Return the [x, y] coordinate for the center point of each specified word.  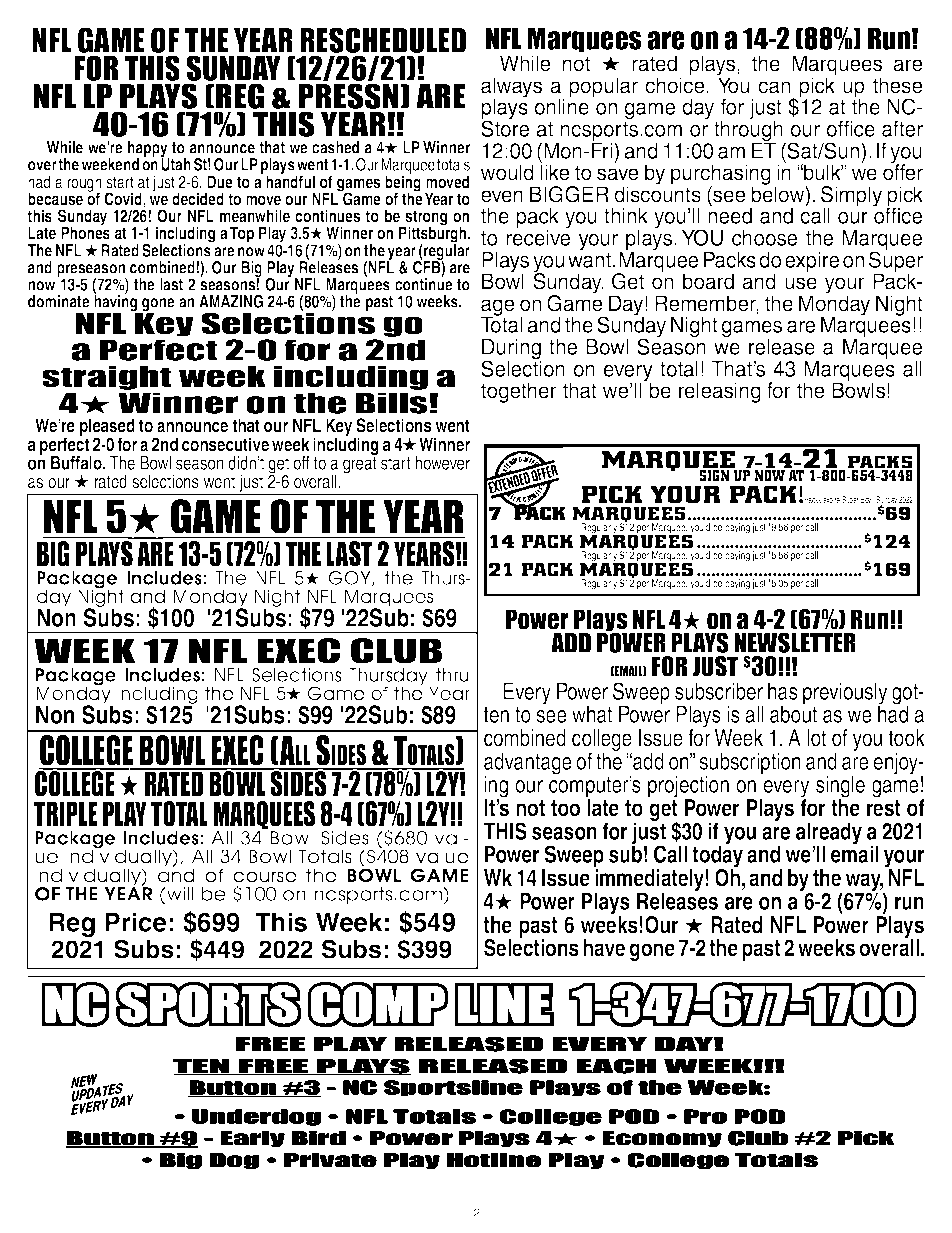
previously [845, 694]
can [774, 87]
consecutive [225, 444]
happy [149, 150]
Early [253, 1139]
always [511, 88]
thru [452, 675]
